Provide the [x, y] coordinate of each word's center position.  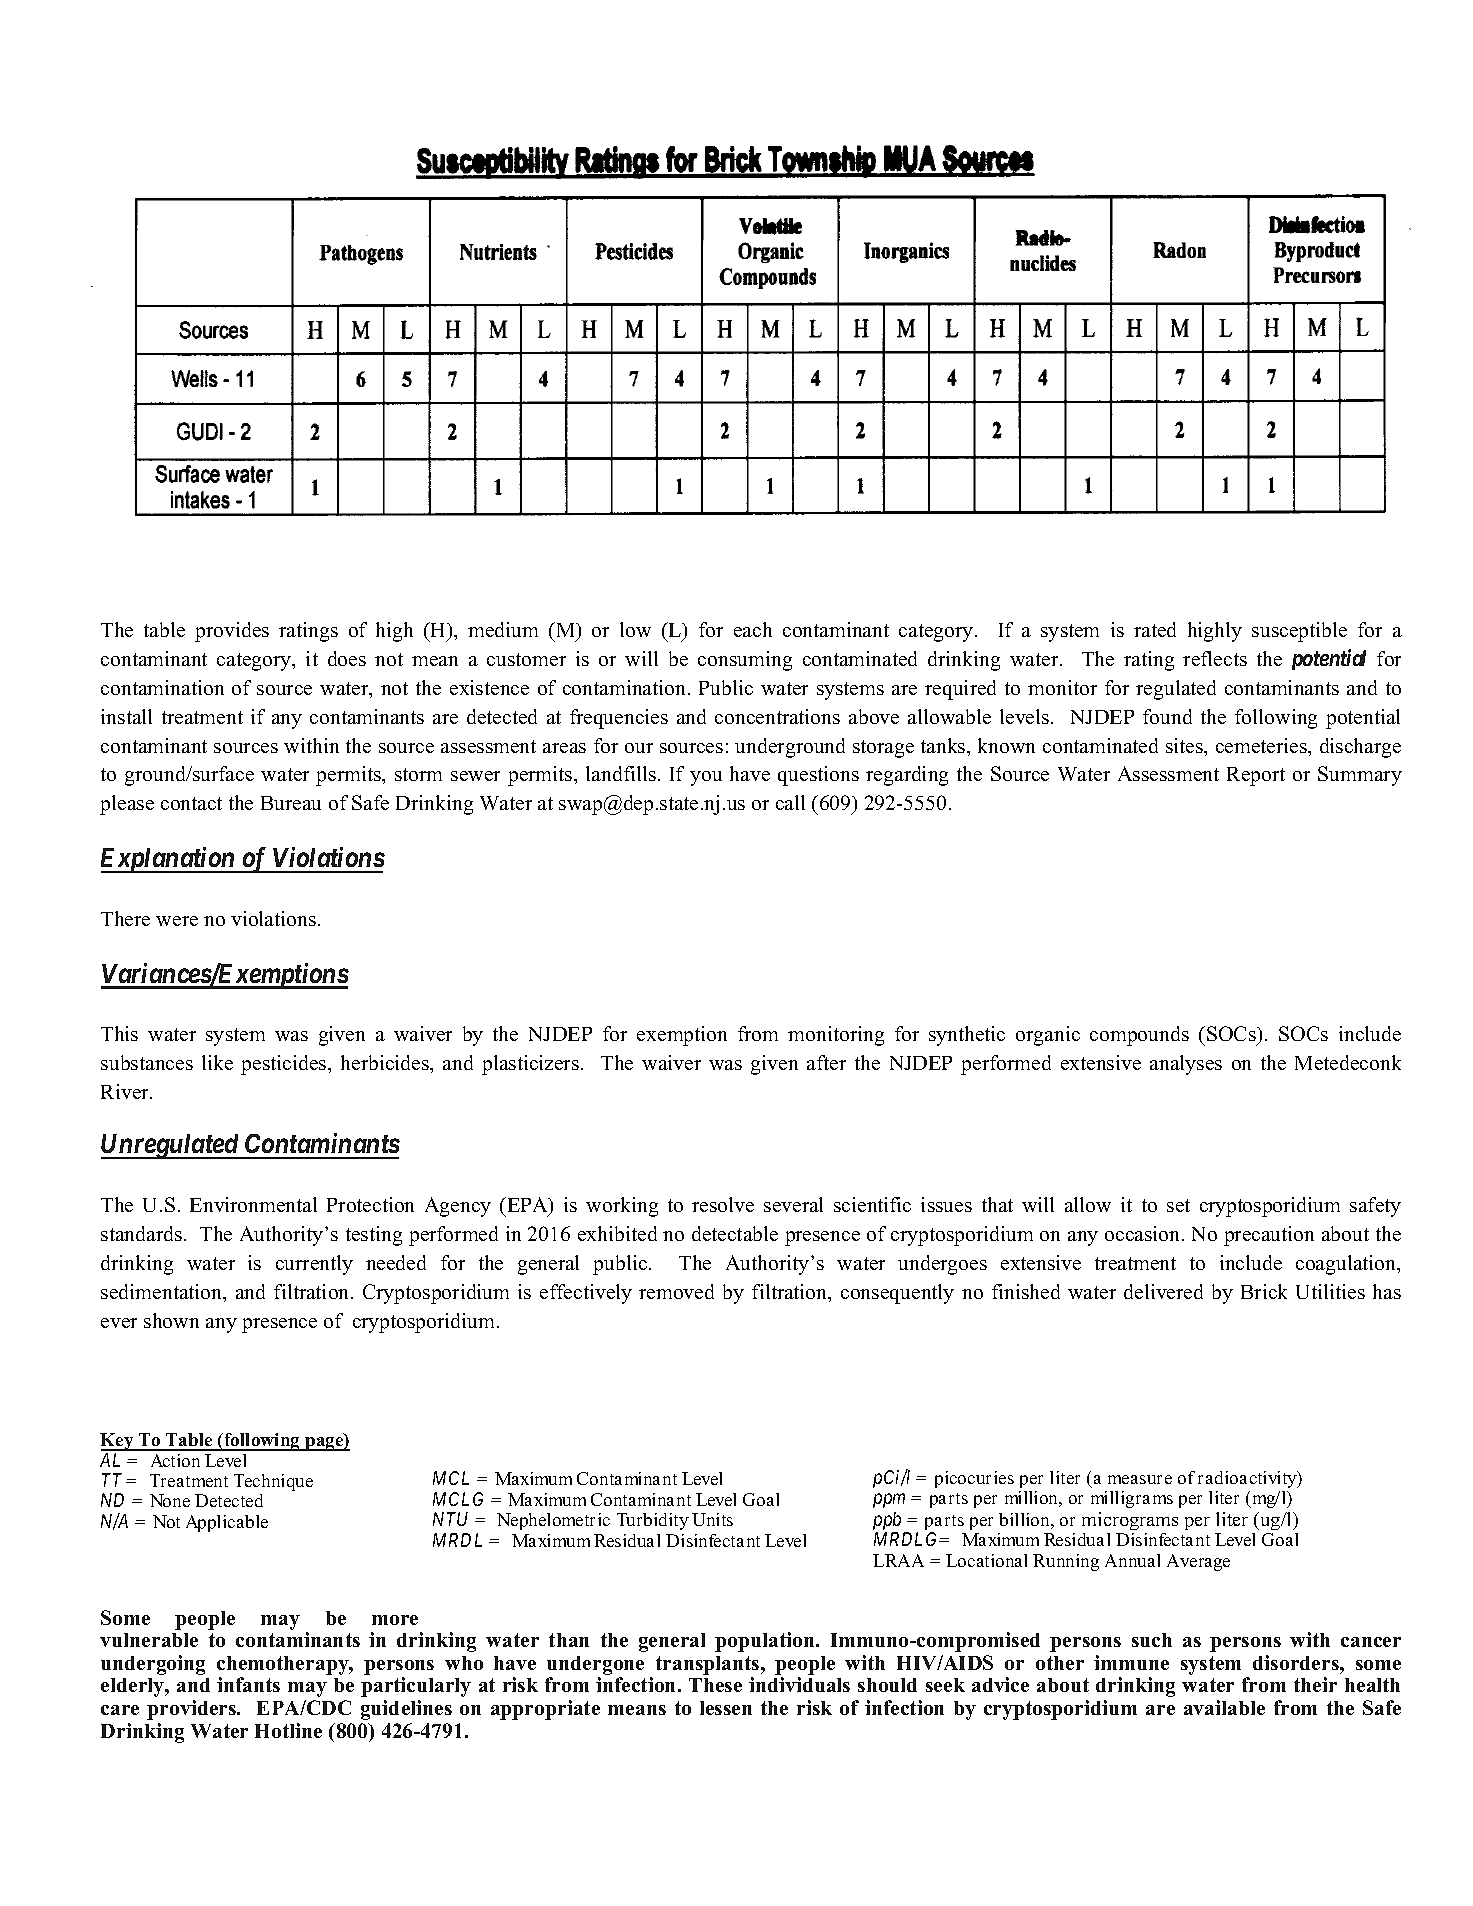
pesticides [285, 1065]
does [347, 658]
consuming [745, 661]
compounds [1139, 1036]
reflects [1215, 658]
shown [171, 1320]
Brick [1264, 1291]
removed [676, 1291]
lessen [726, 1708]
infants [248, 1684]
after [826, 1062]
